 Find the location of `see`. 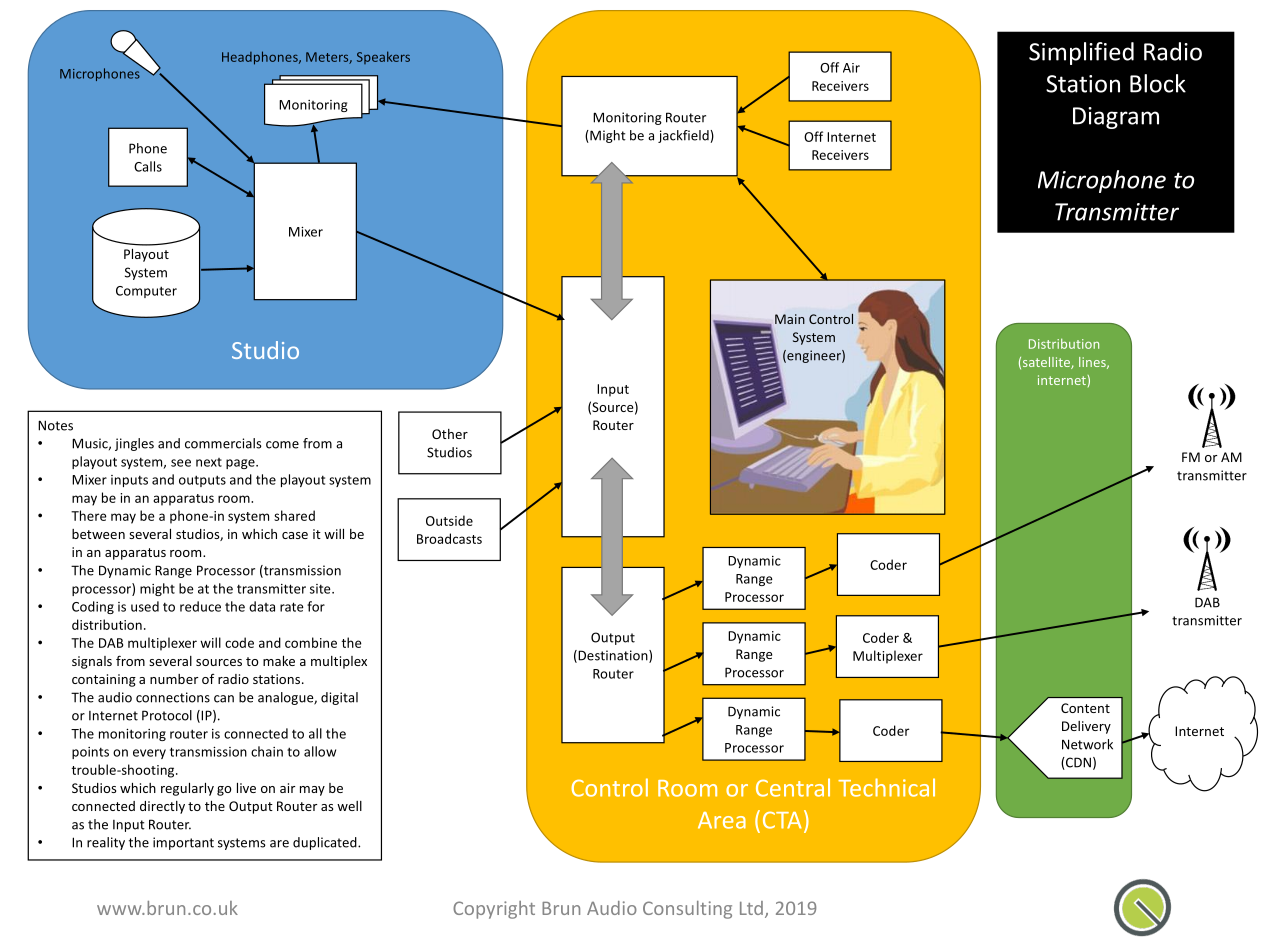

see is located at coordinates (181, 463).
